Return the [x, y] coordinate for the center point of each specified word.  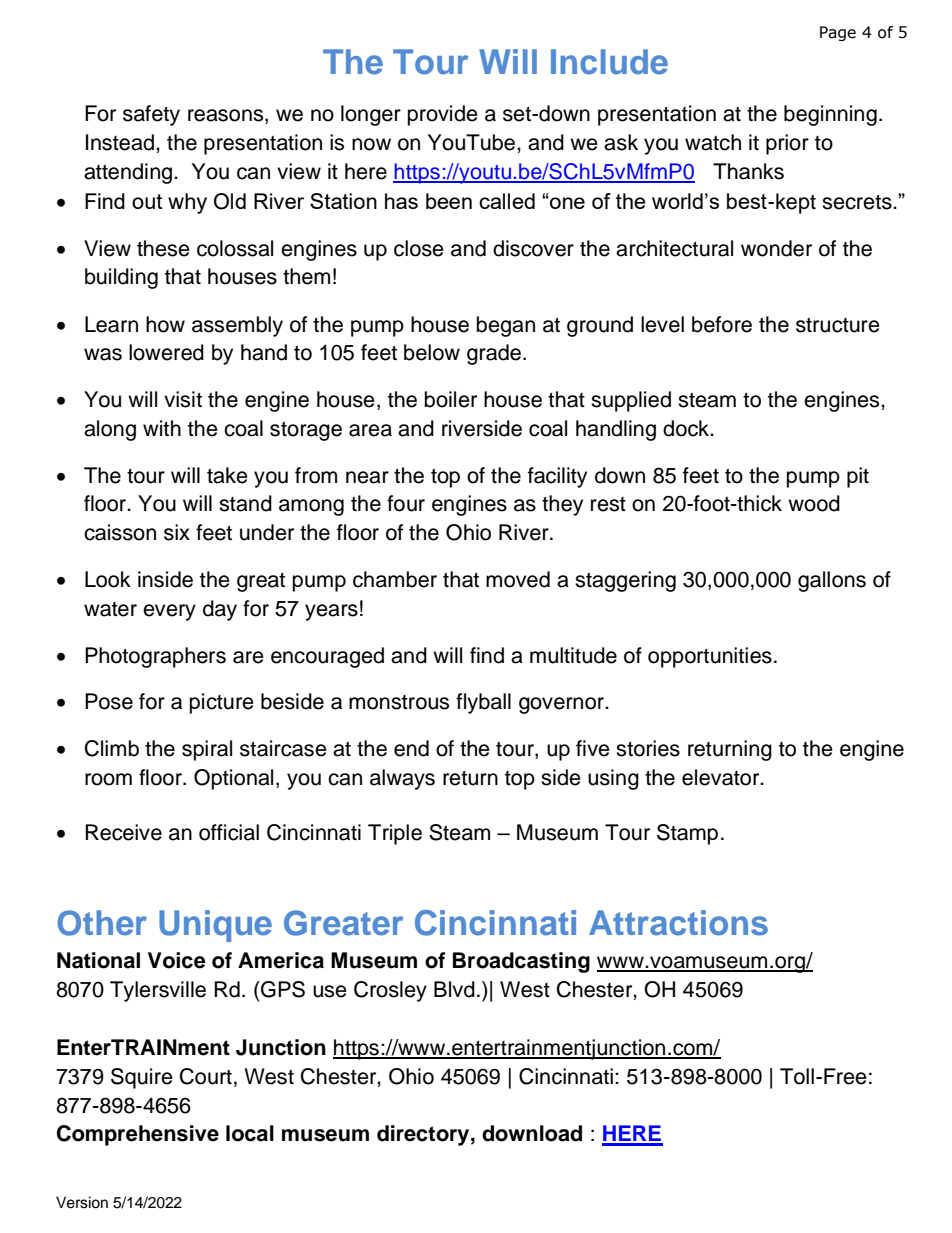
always [402, 779]
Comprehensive [138, 1135]
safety [151, 115]
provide [443, 115]
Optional [233, 779]
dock [687, 428]
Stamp [687, 834]
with [162, 428]
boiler [451, 399]
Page [838, 33]
